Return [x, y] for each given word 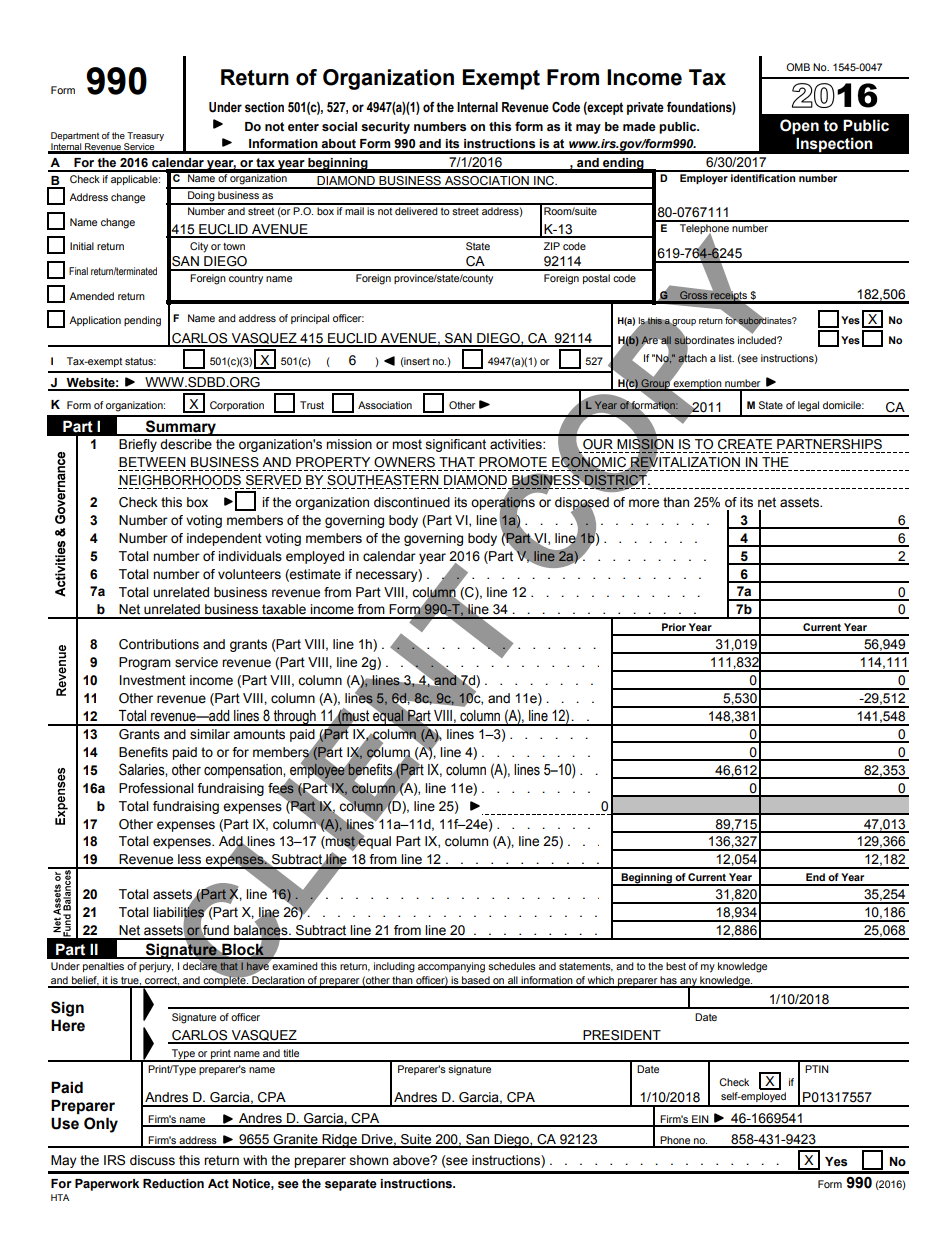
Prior [674, 627]
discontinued [412, 502]
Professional [156, 788]
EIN [700, 1120]
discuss [152, 1160]
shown [369, 1160]
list [726, 358]
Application [95, 321]
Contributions [159, 644]
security [385, 128]
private [645, 108]
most [407, 444]
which [601, 981]
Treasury [145, 138]
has [669, 981]
